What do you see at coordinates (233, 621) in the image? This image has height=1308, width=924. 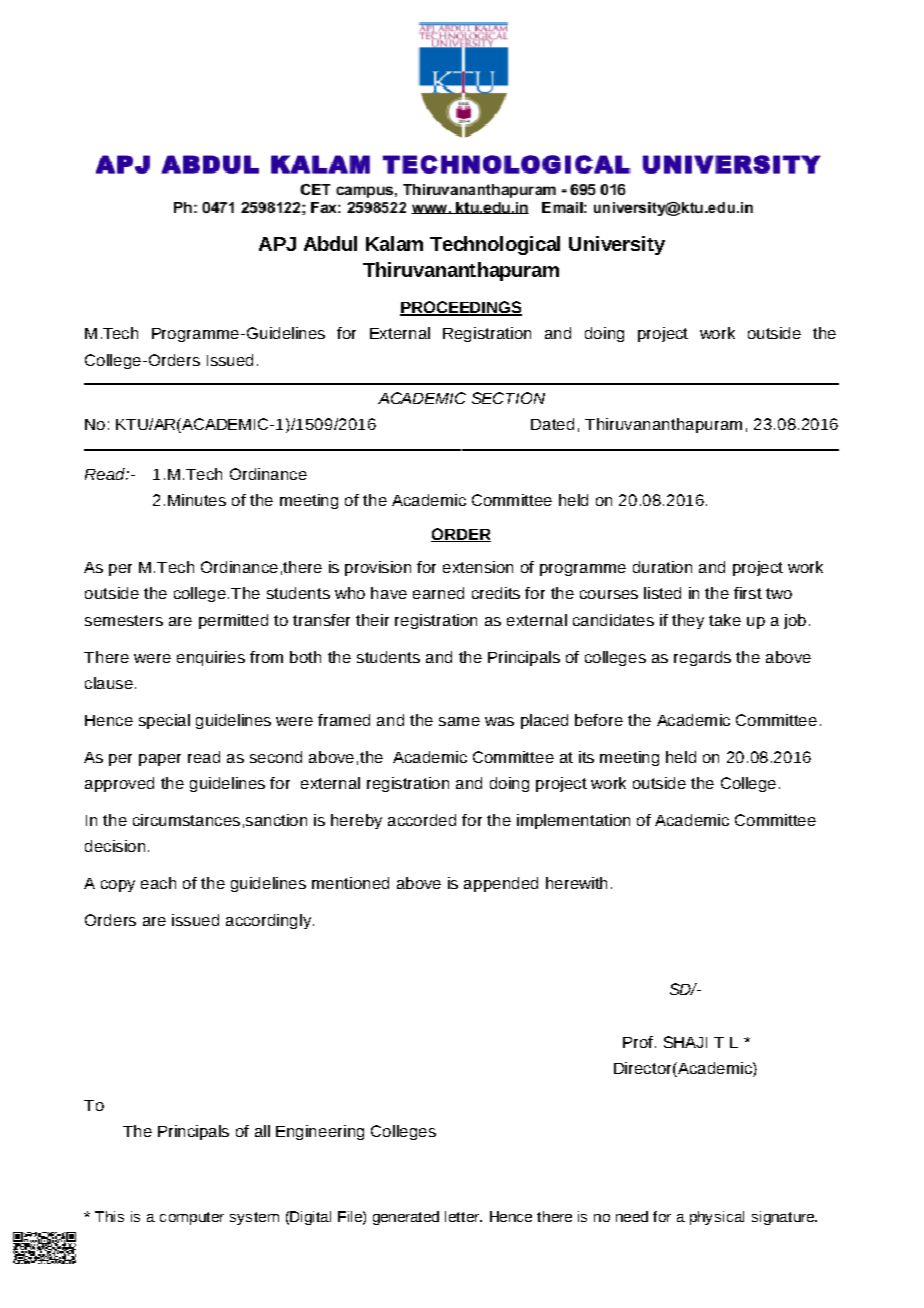 I see `permitted` at bounding box center [233, 621].
